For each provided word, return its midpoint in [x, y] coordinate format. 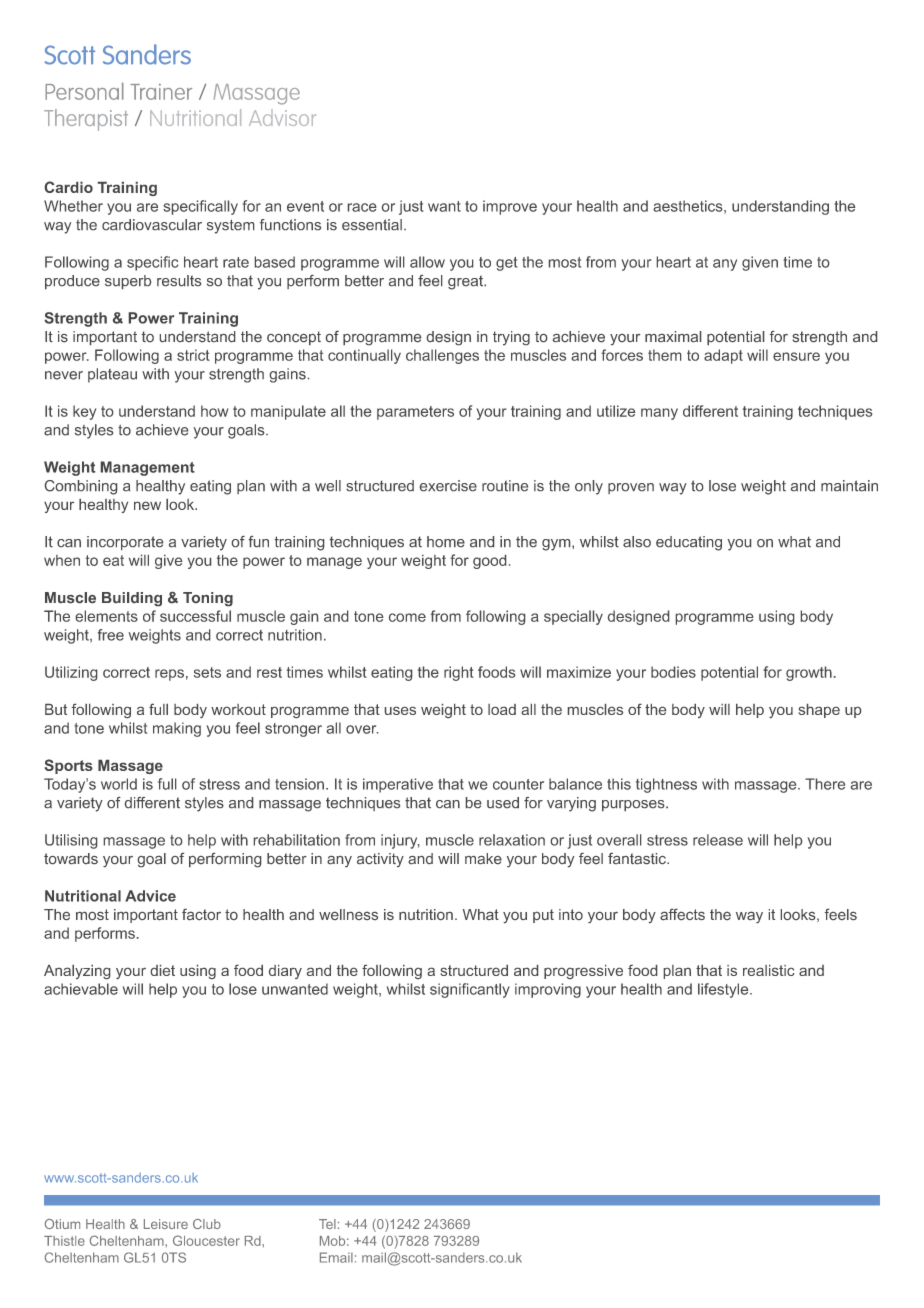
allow [427, 262]
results [179, 280]
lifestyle [724, 990]
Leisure [166, 1224]
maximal [673, 336]
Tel [327, 1224]
